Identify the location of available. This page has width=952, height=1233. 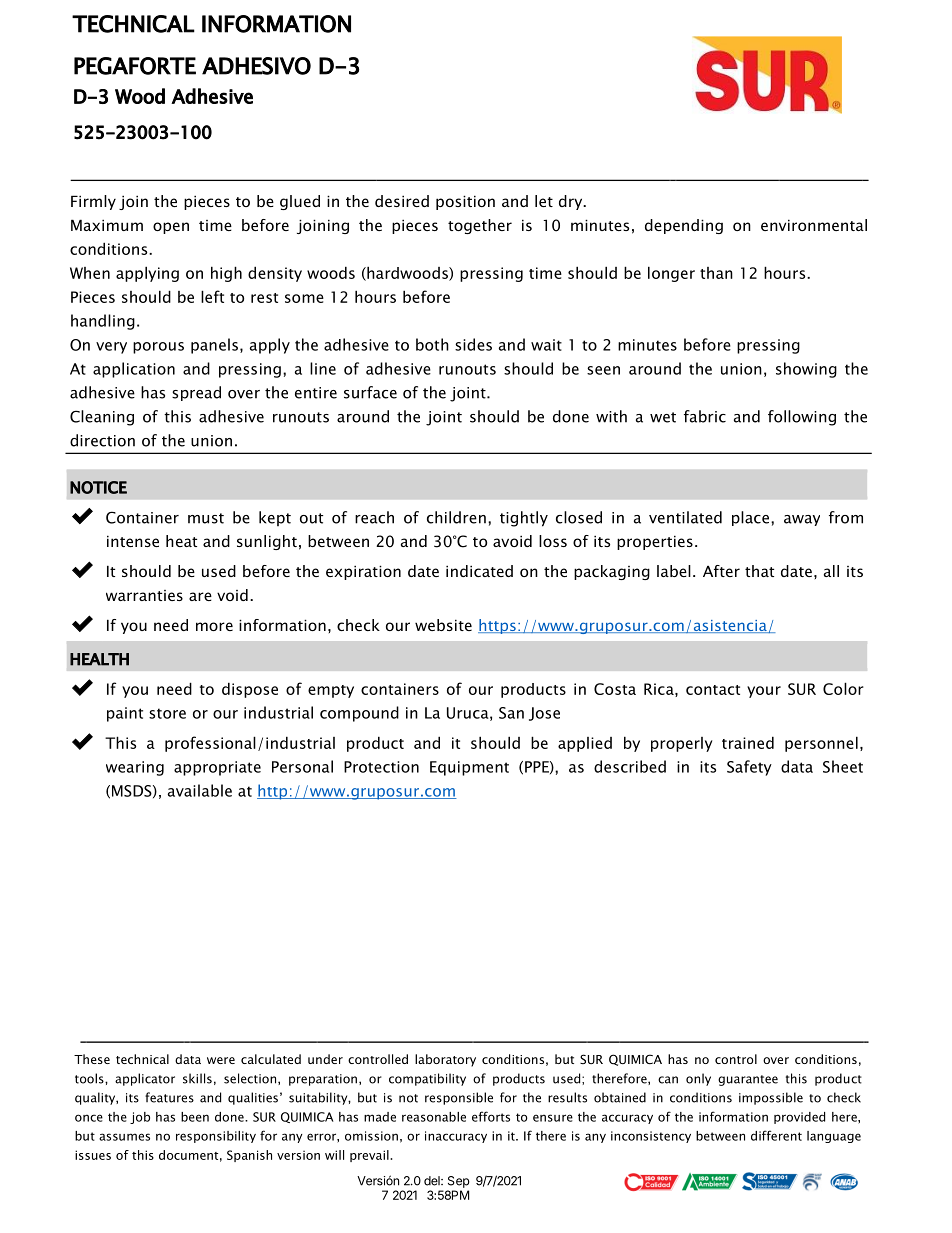
(200, 790).
